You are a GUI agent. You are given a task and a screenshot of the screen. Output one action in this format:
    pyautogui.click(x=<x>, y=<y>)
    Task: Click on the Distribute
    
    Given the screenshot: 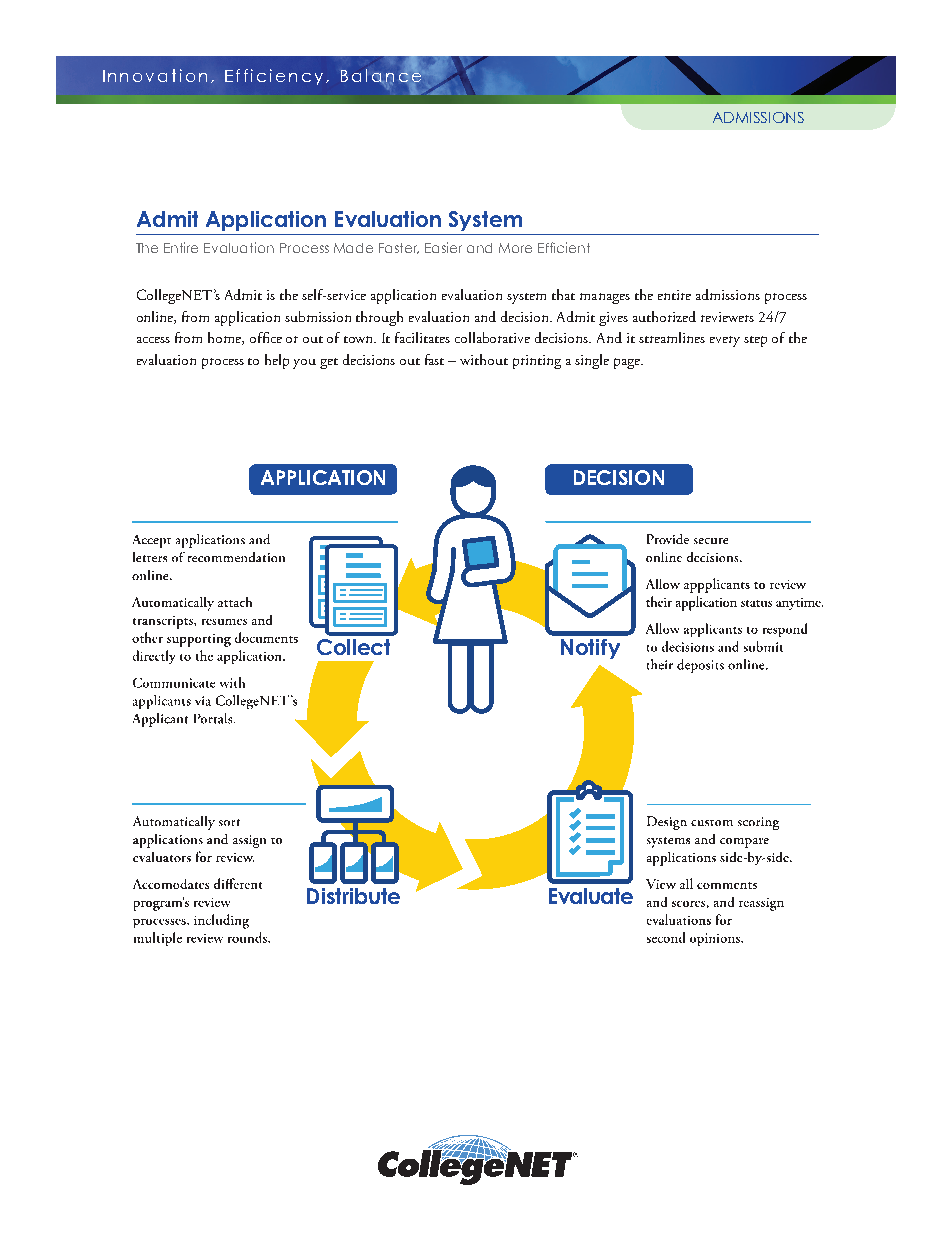 What is the action you would take?
    pyautogui.click(x=353, y=896)
